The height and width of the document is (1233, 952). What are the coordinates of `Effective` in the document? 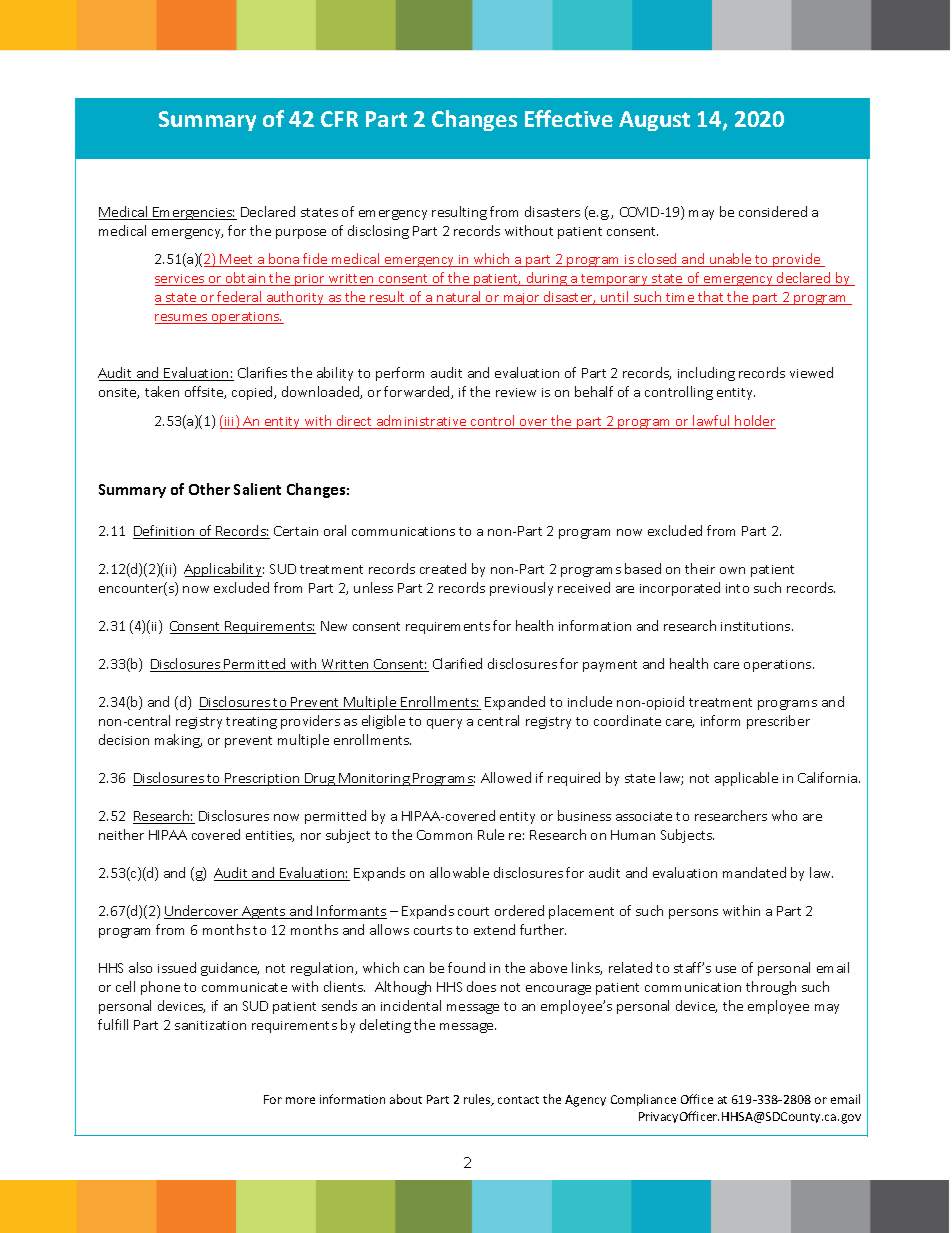 It's located at (569, 118).
